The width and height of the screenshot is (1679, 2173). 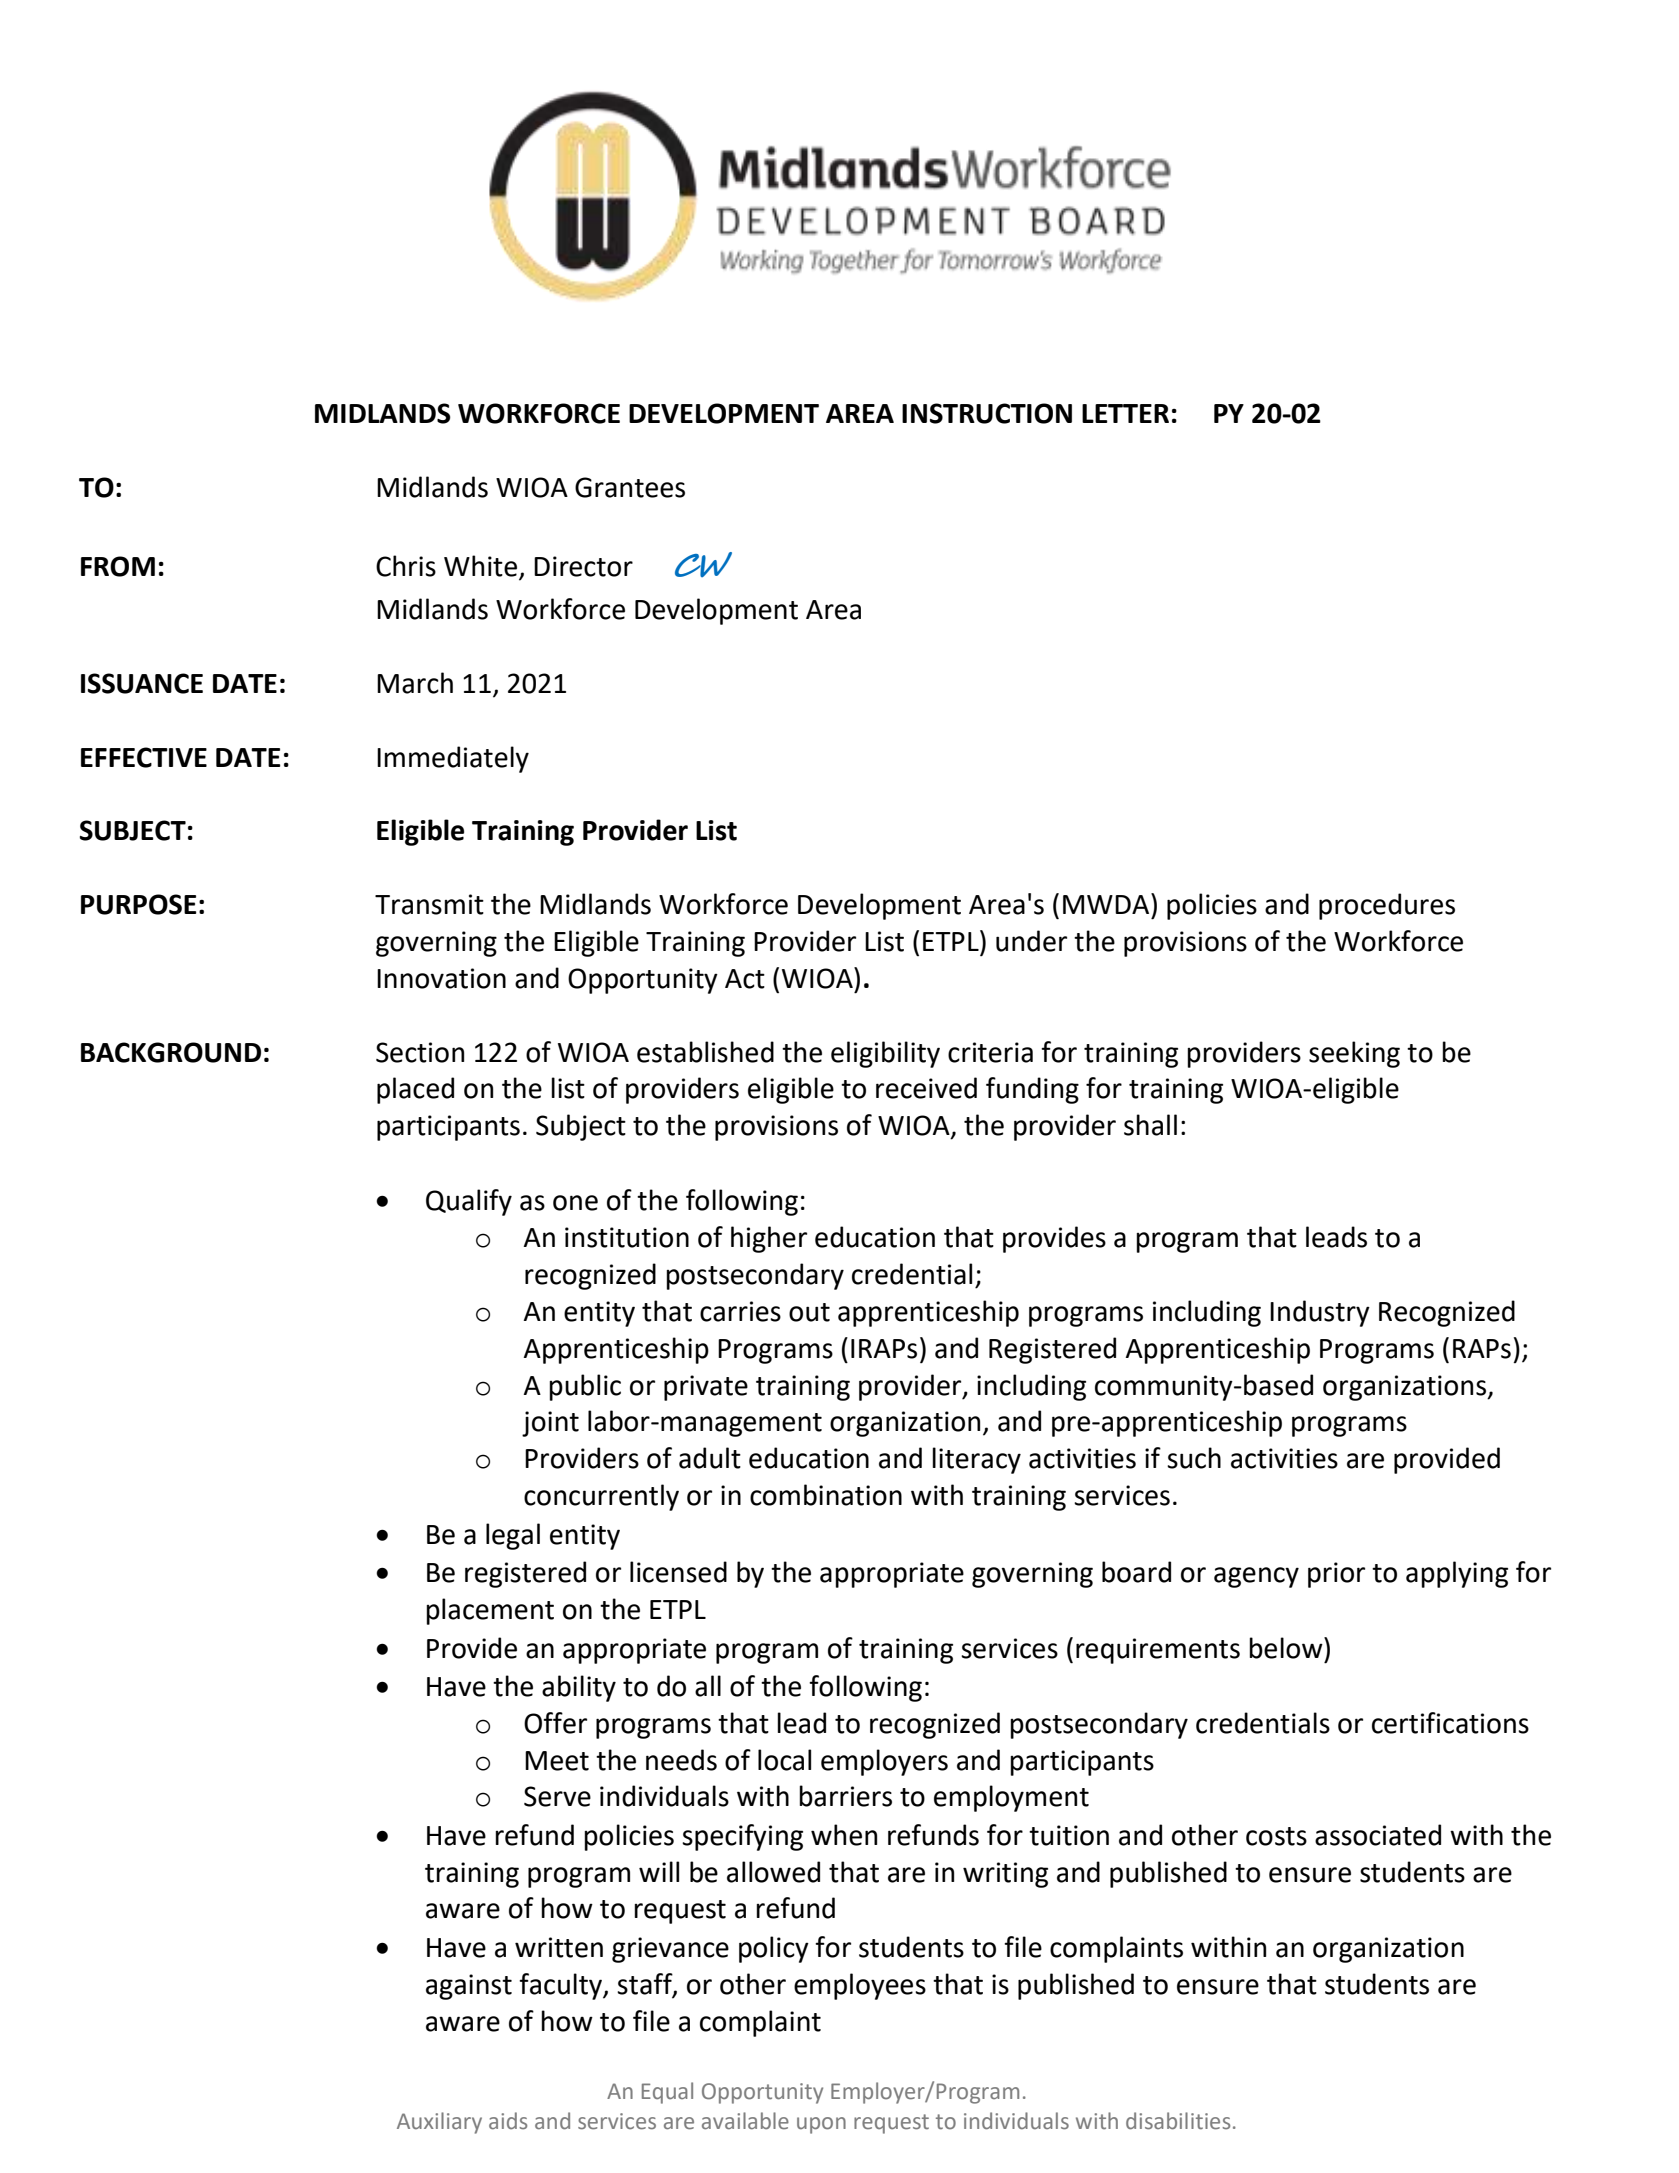 I want to click on local, so click(x=784, y=1760).
